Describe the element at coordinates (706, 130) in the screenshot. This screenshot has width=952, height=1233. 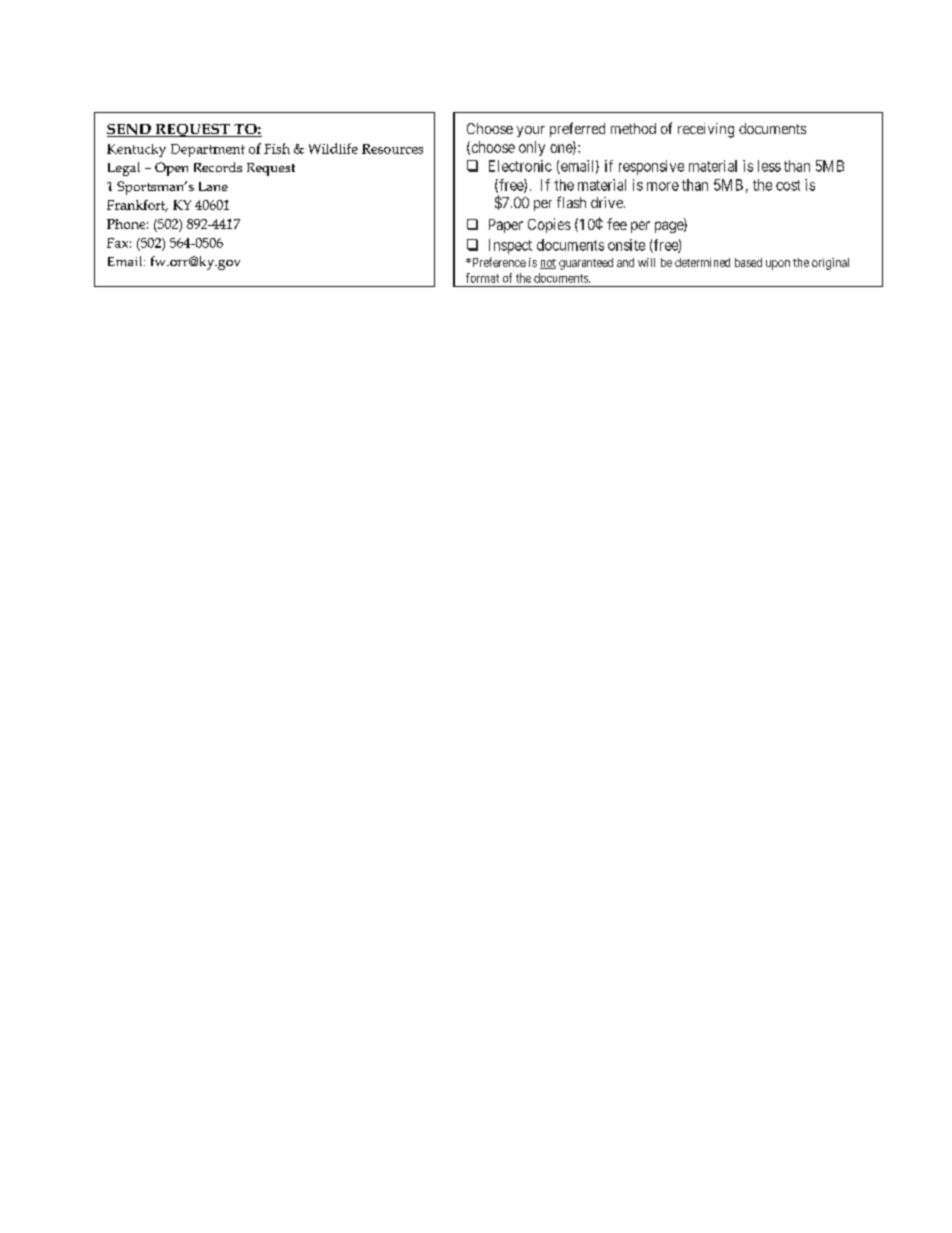
I see `receiving` at that location.
